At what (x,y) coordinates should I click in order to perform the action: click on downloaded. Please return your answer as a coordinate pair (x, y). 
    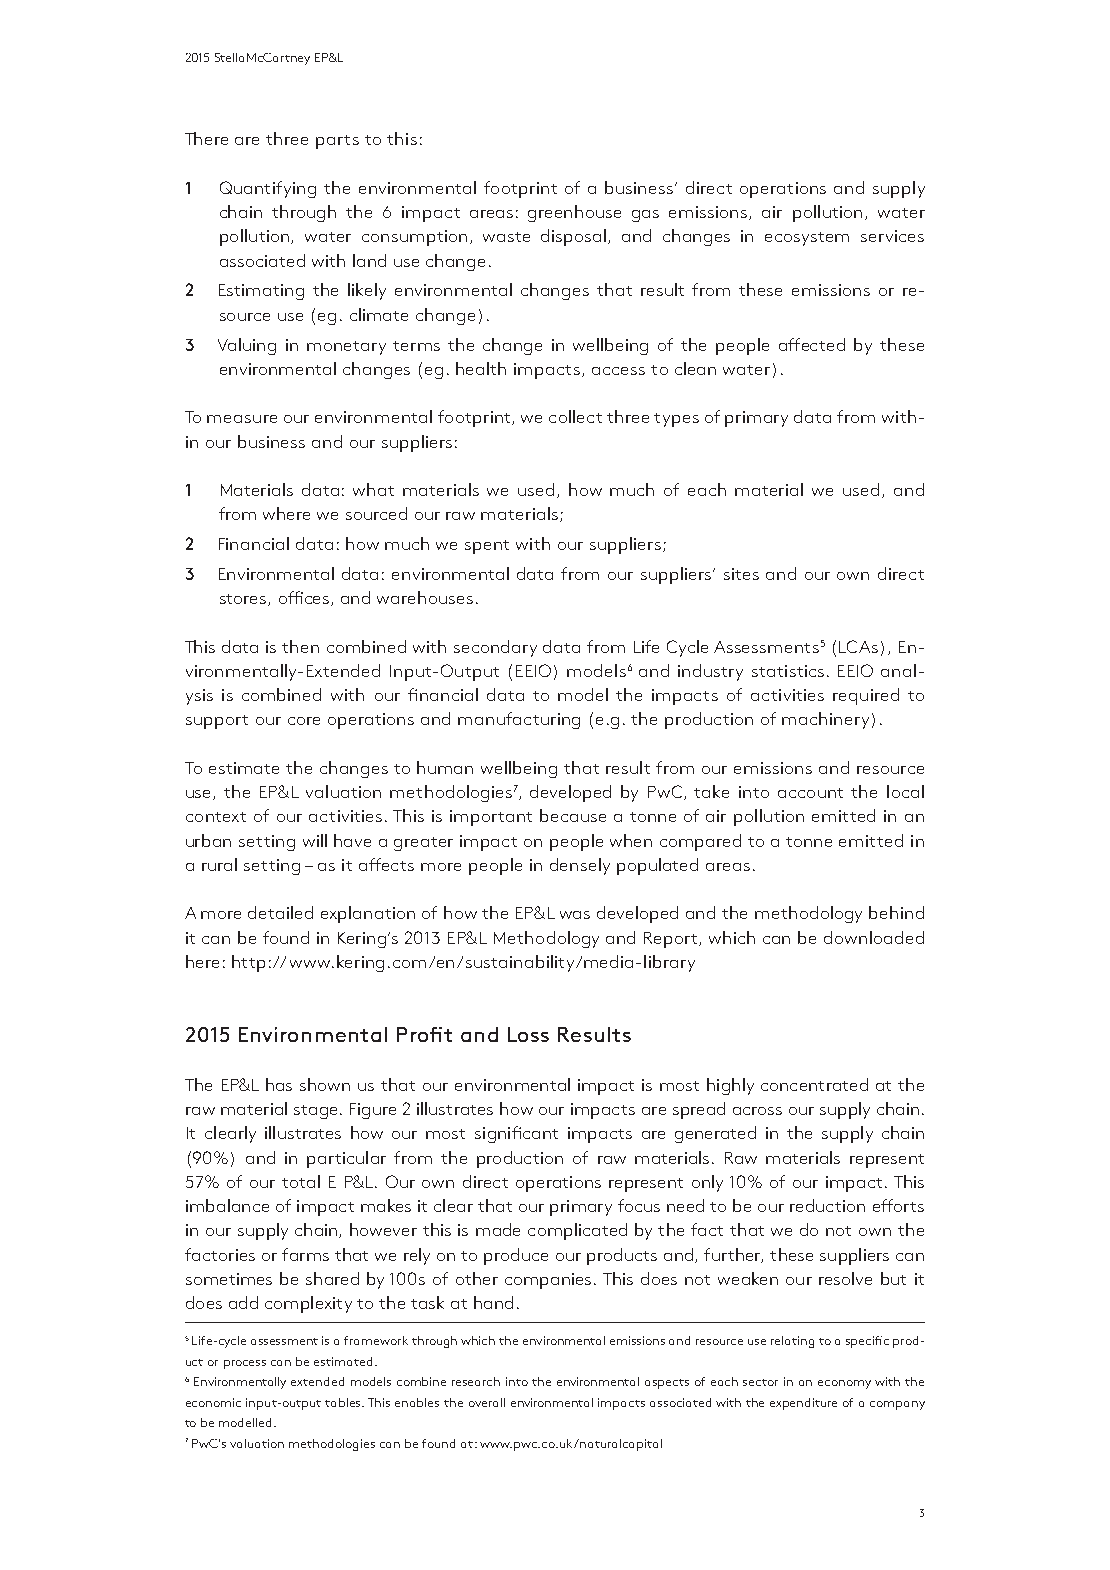
    Looking at the image, I should click on (874, 937).
